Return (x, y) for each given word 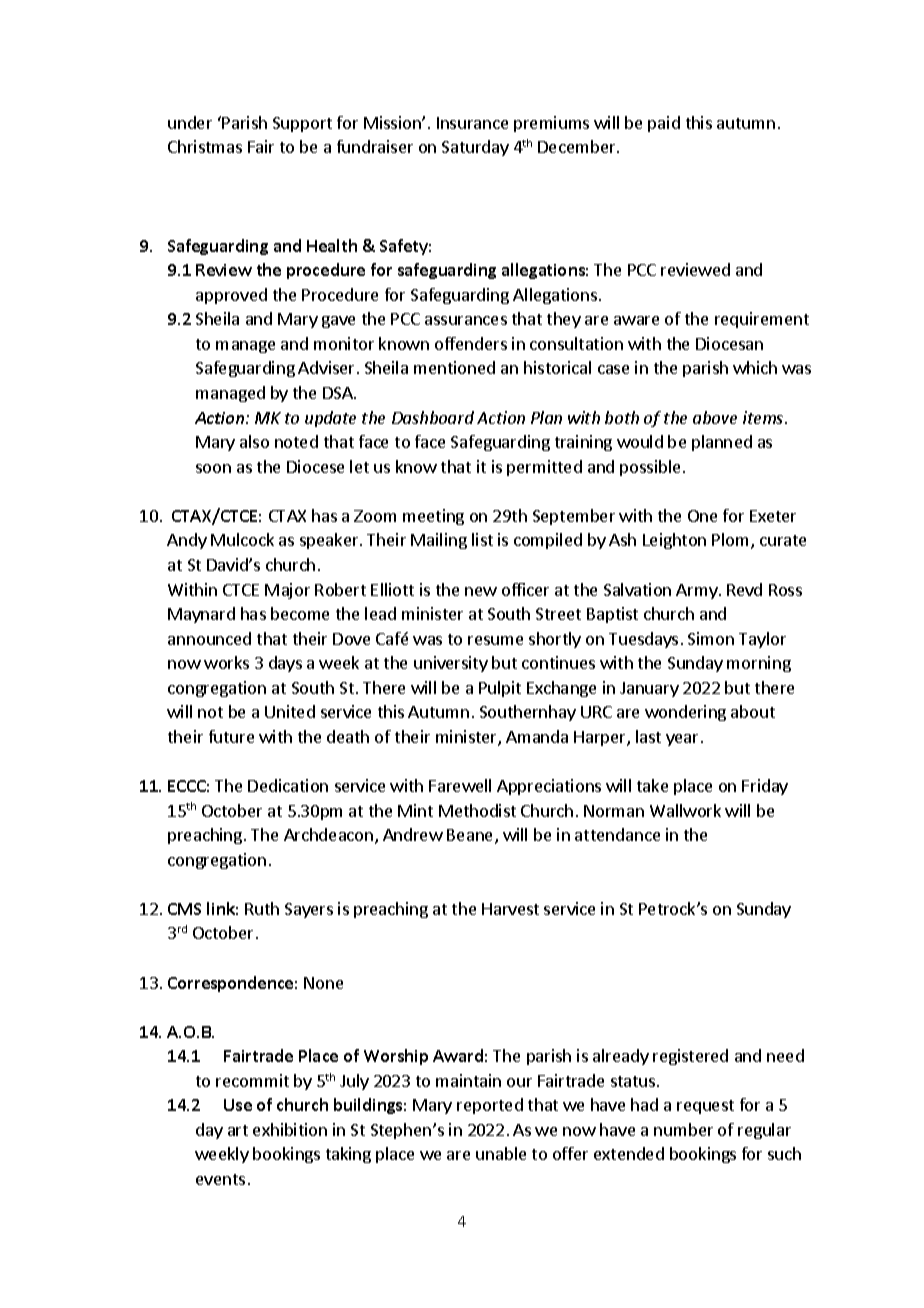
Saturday (475, 148)
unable (501, 1153)
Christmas (205, 146)
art (238, 1130)
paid (664, 124)
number (683, 1129)
